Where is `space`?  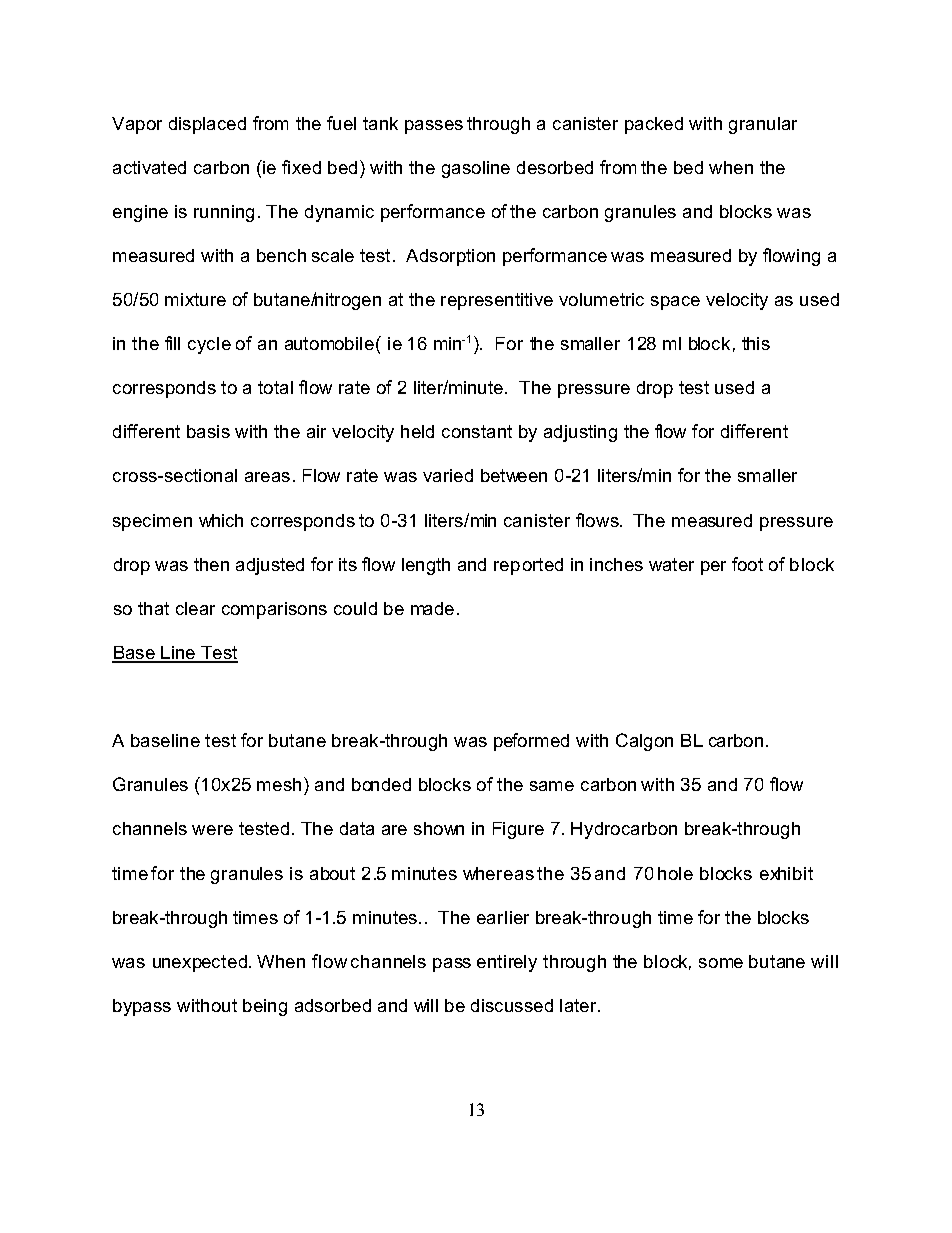
space is located at coordinates (675, 303).
